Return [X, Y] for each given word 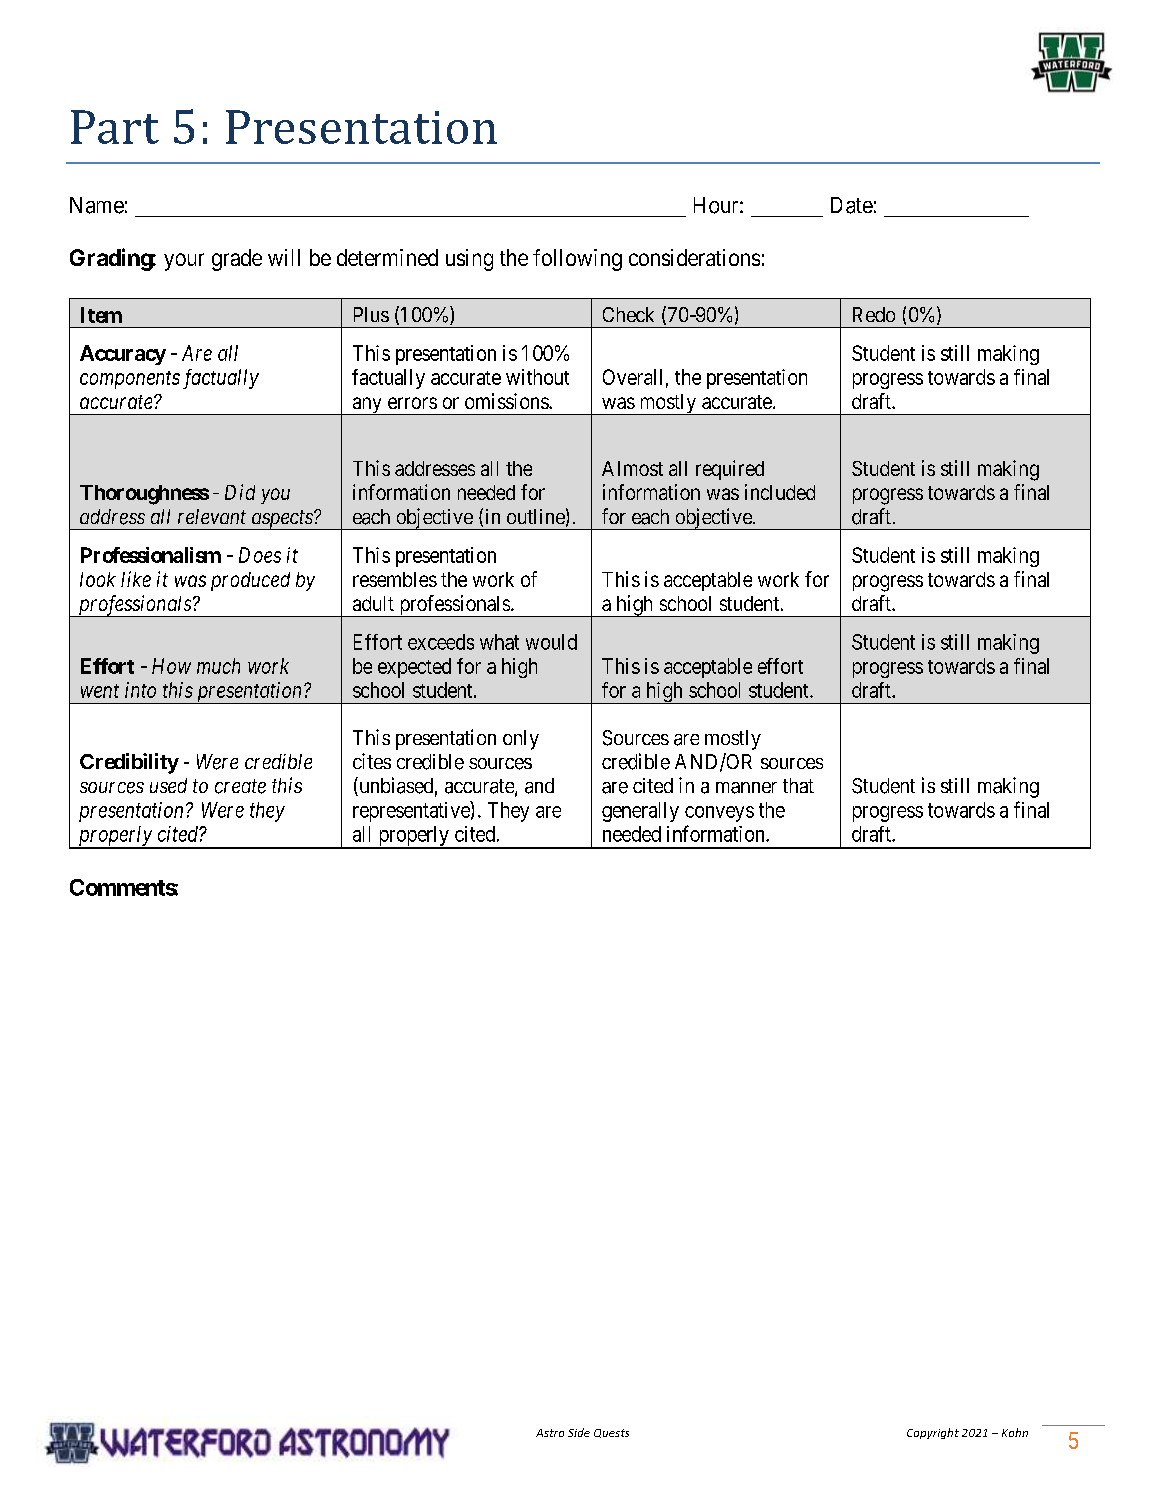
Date [852, 205]
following [577, 260]
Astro [550, 1433]
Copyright [933, 1433]
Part [115, 127]
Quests [611, 1433]
